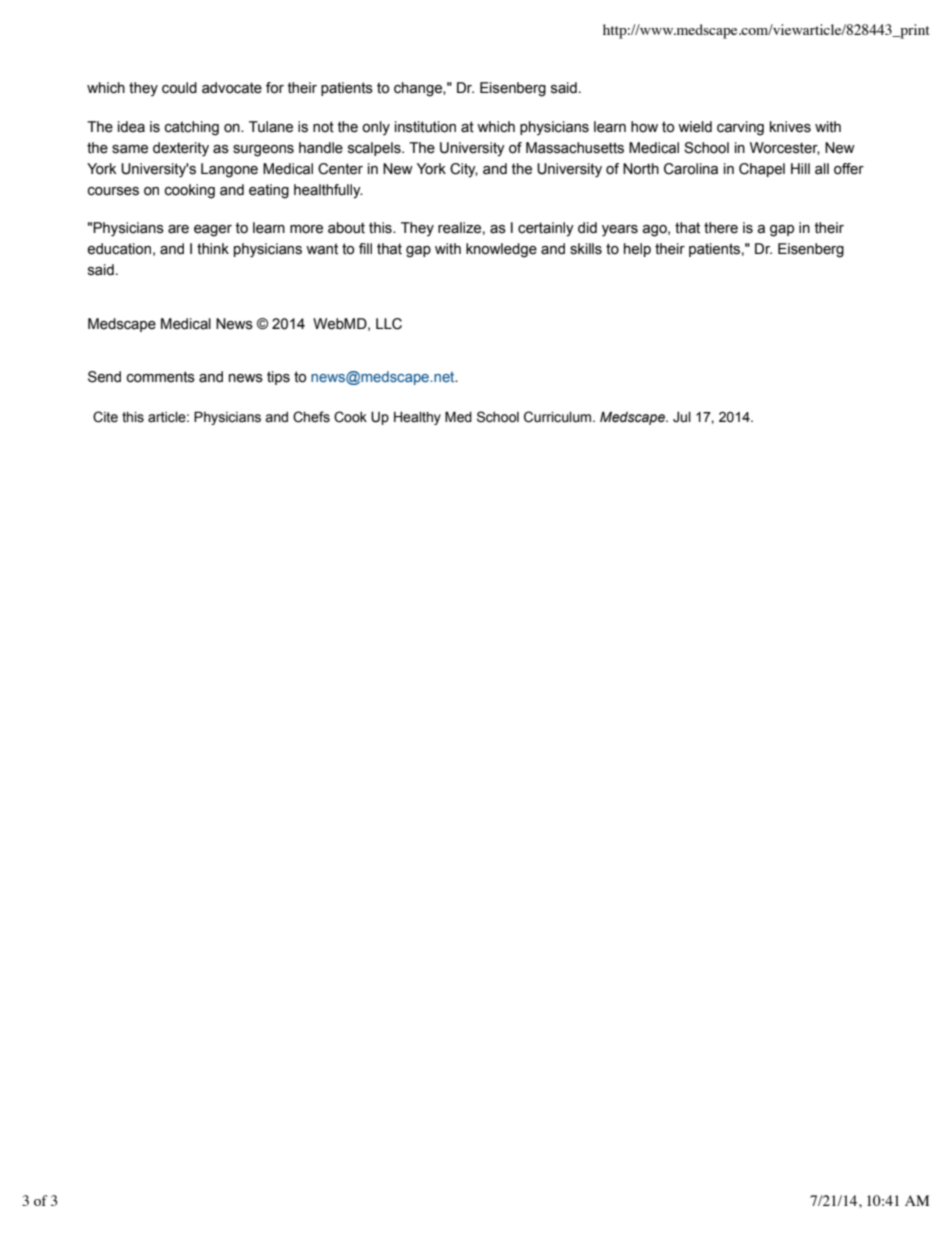 The width and height of the page is (952, 1233). I want to click on could, so click(179, 88).
